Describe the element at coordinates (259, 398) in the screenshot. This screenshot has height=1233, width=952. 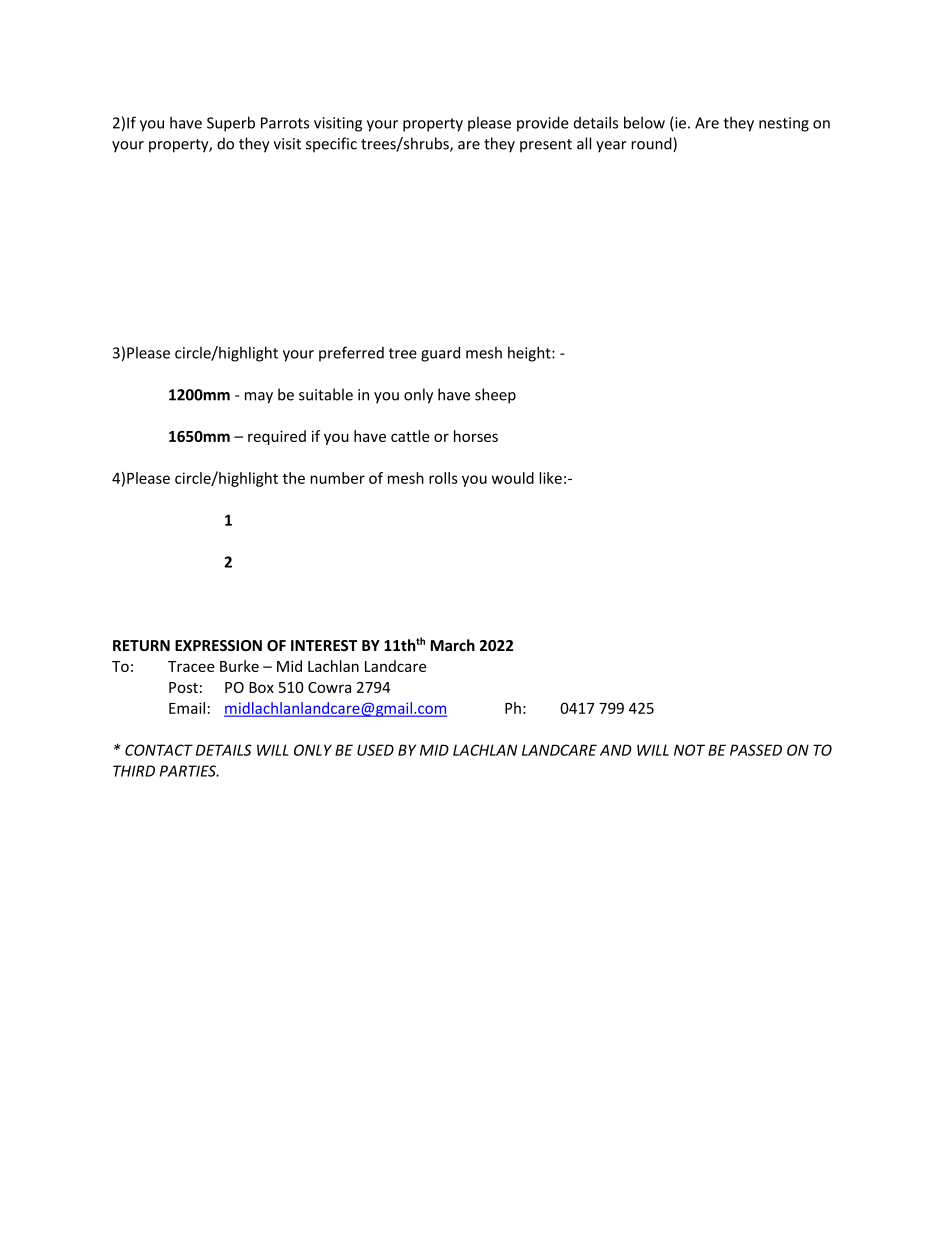
I see `may` at that location.
